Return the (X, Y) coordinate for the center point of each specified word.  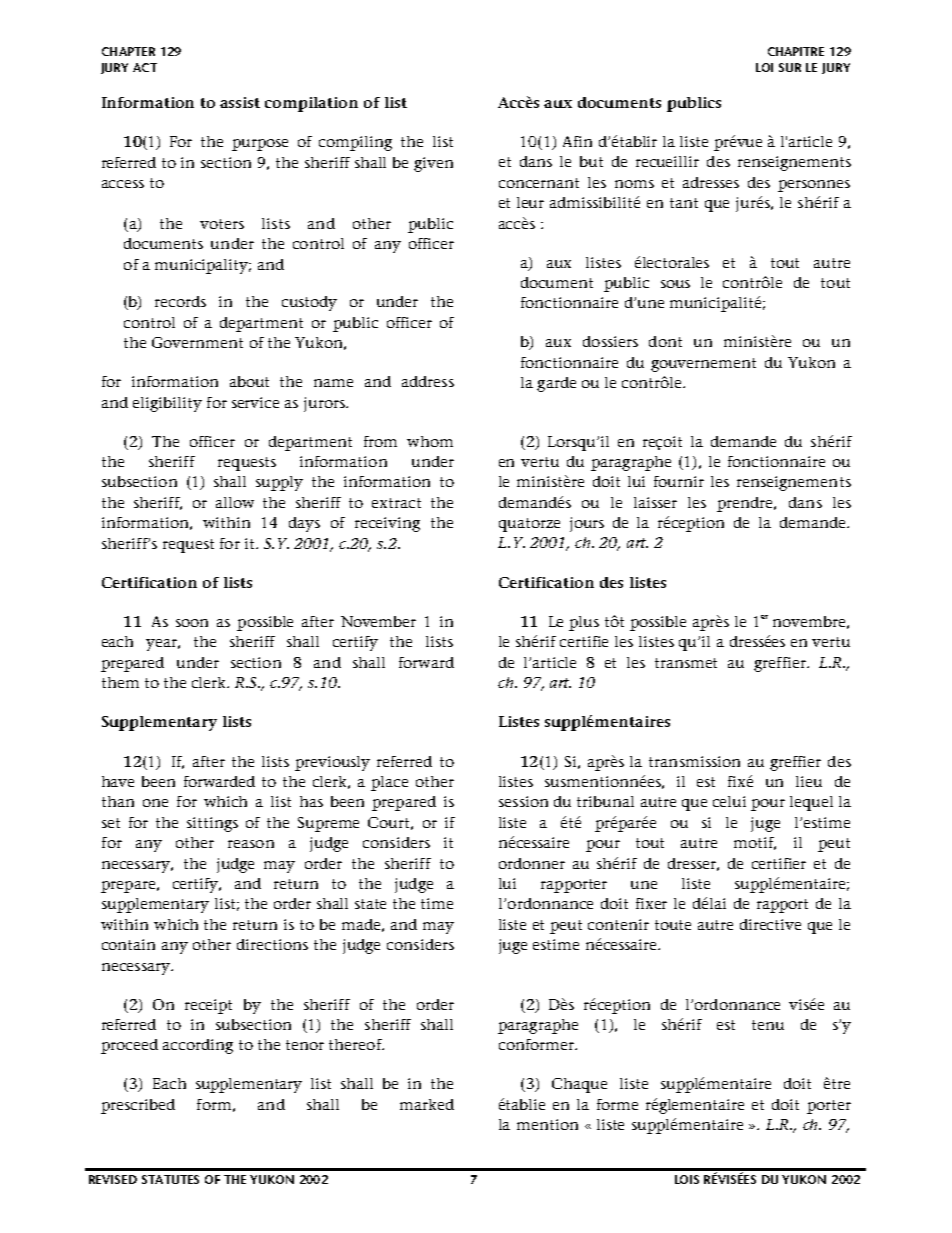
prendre (746, 504)
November (378, 621)
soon (192, 623)
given (433, 164)
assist (240, 102)
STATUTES (170, 1179)
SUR (790, 67)
